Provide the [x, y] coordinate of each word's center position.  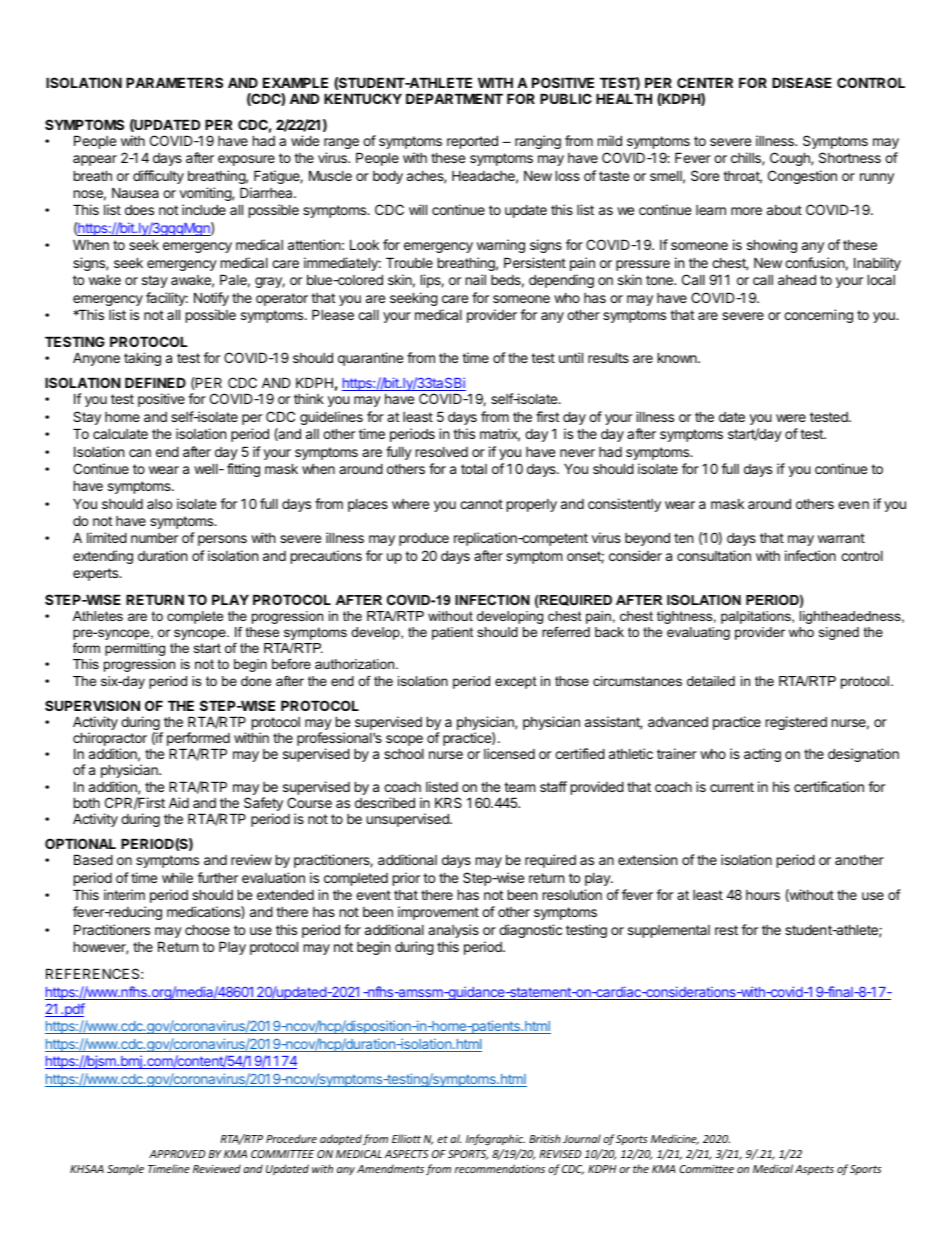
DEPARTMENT [454, 98]
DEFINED [155, 382]
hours [763, 895]
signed [839, 633]
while [177, 877]
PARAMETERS [174, 82]
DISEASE [802, 82]
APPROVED [177, 1154]
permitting [135, 649]
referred [566, 632]
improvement [438, 913]
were [791, 418]
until [571, 357]
